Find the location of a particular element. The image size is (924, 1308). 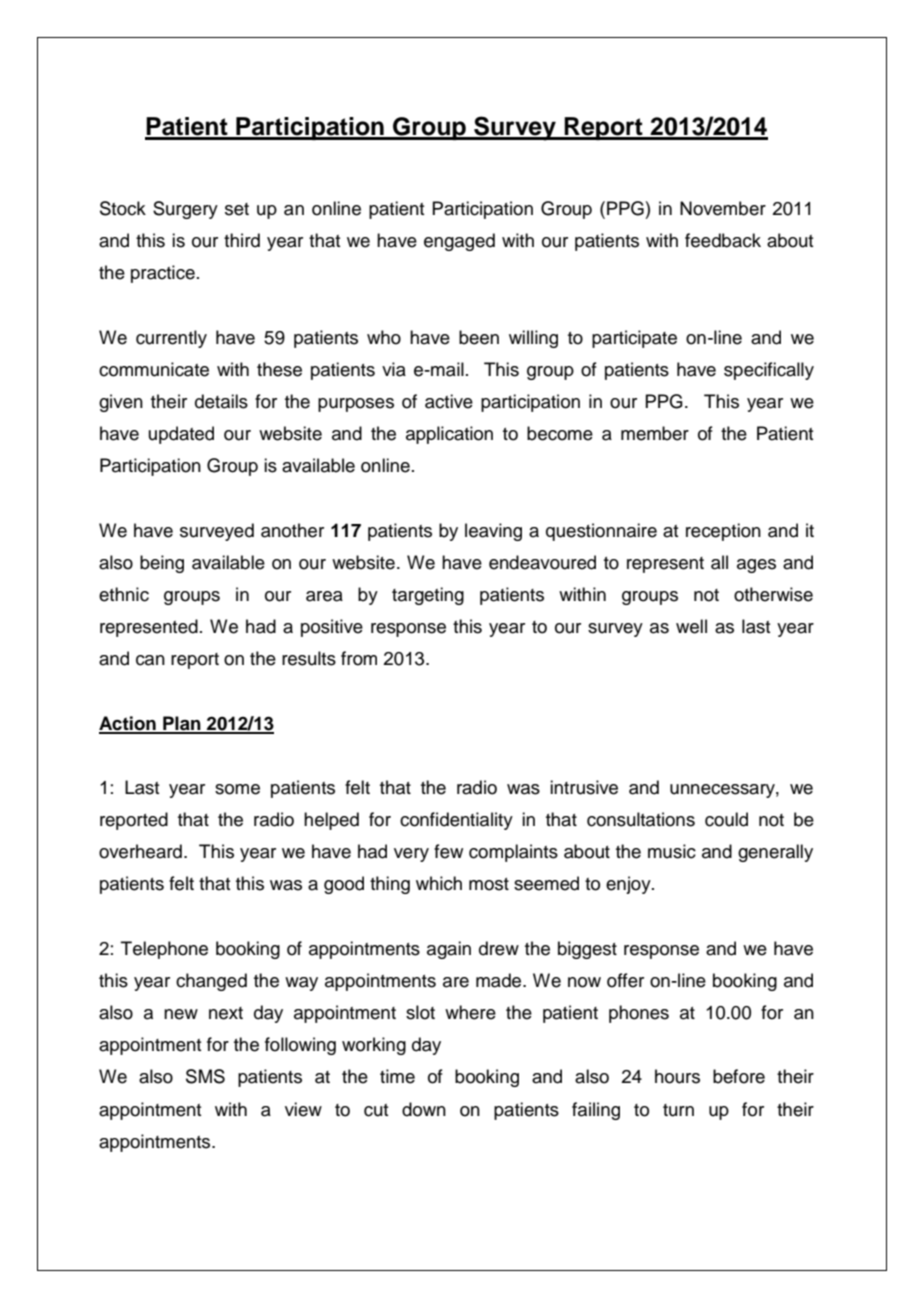

hours is located at coordinates (677, 1076).
